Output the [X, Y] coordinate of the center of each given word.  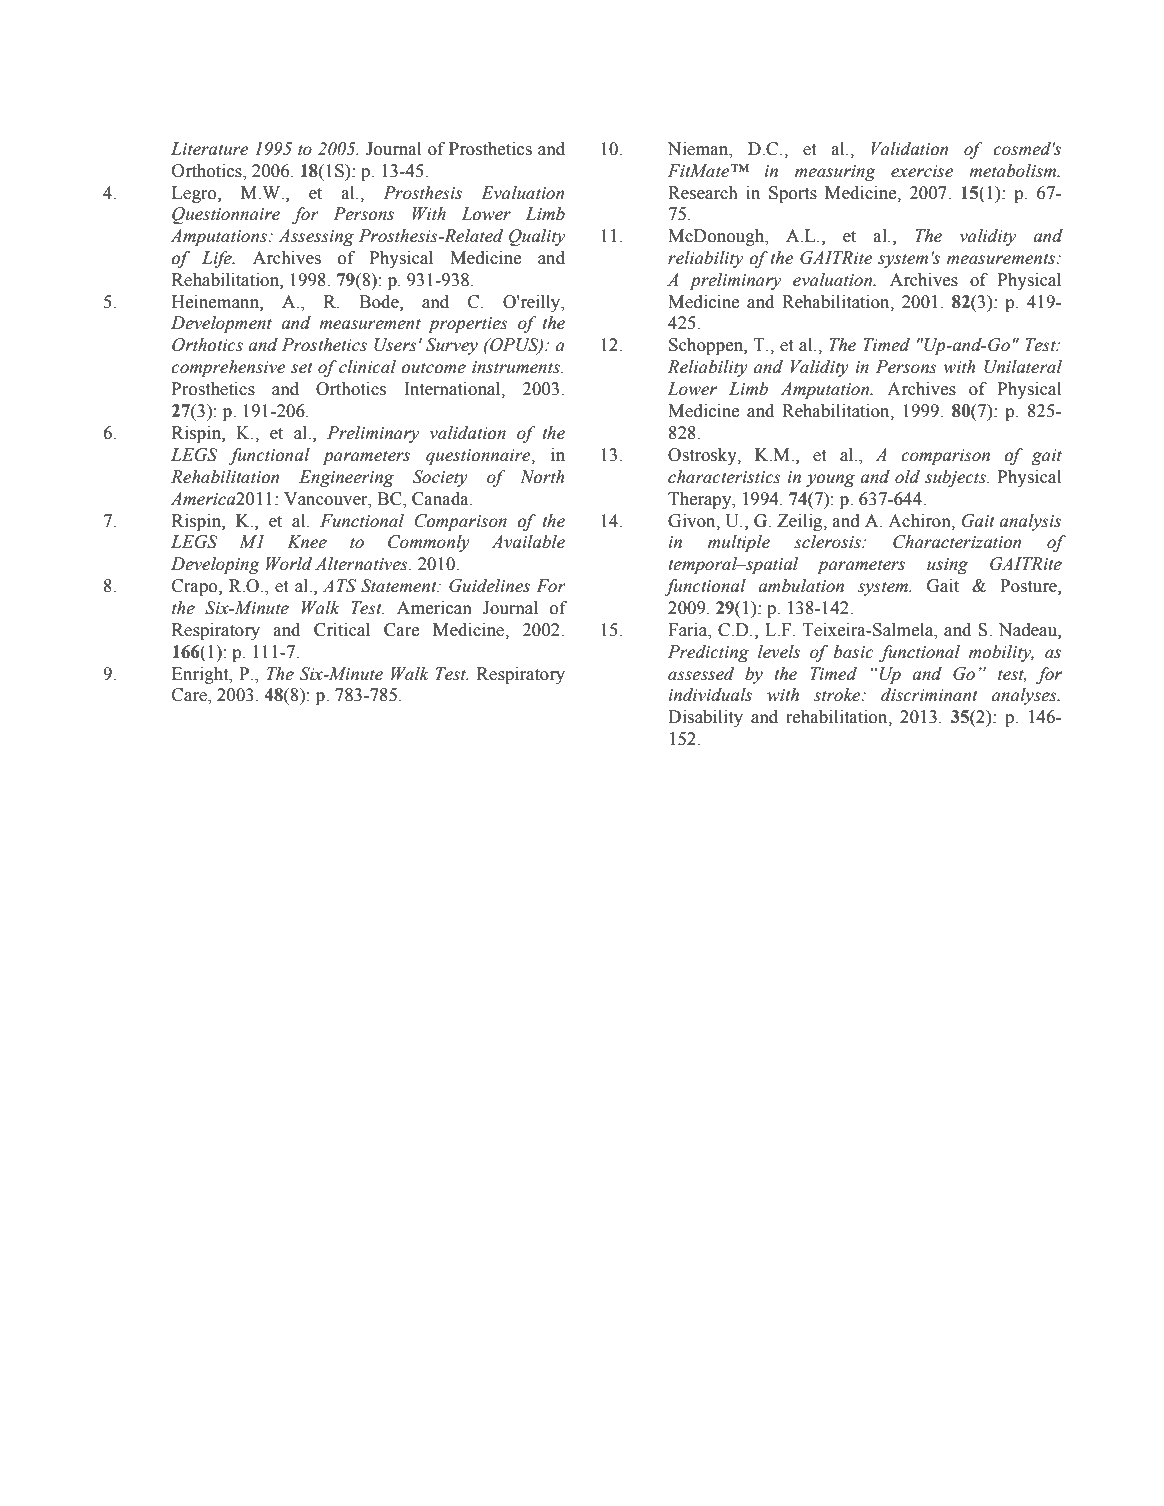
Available [528, 542]
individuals [710, 695]
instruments [517, 367]
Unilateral [1023, 367]
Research [703, 193]
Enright [201, 675]
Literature [209, 149]
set [302, 368]
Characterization [957, 542]
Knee [307, 542]
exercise [922, 171]
